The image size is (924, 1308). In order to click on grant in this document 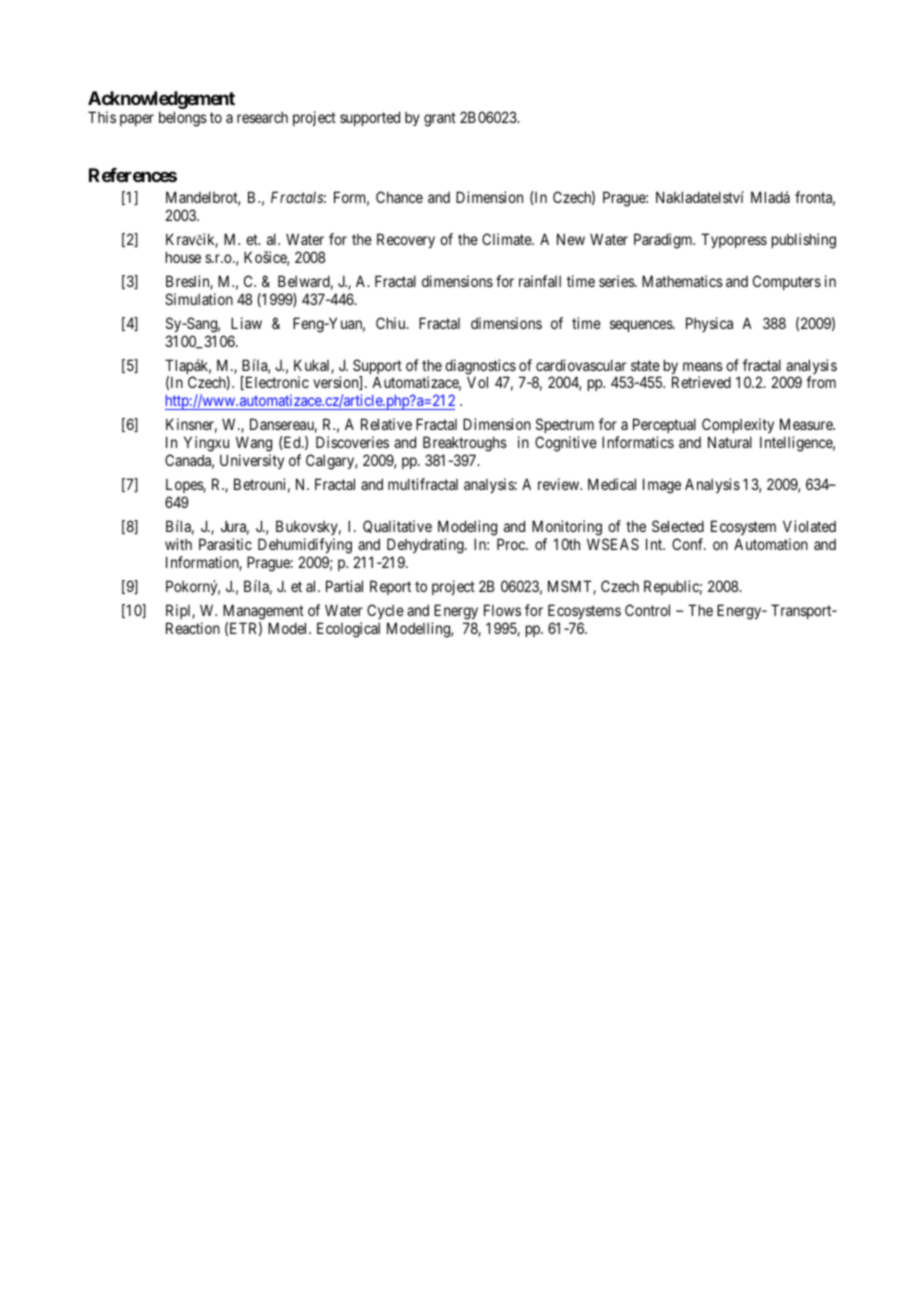, I will do `click(440, 119)`.
